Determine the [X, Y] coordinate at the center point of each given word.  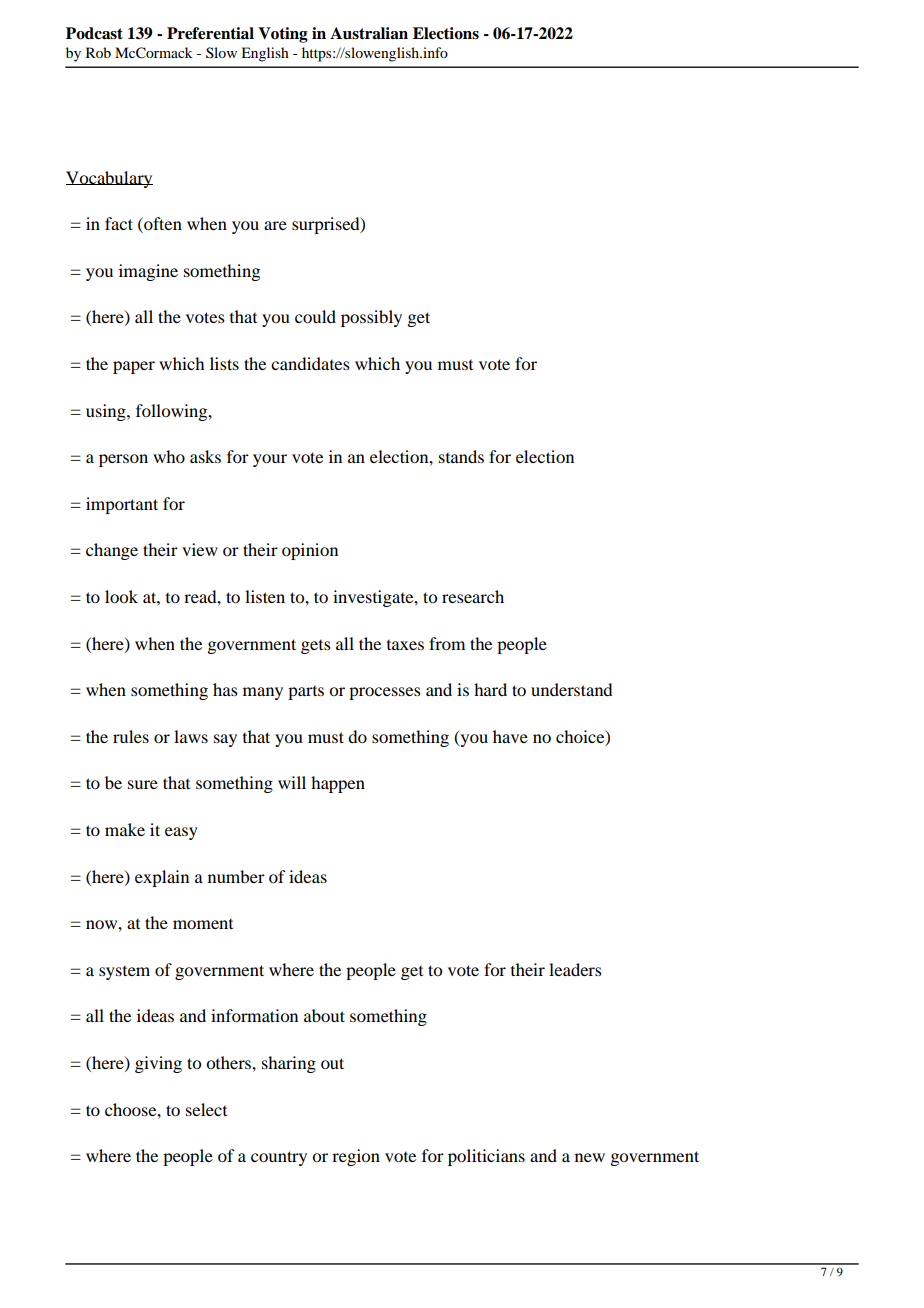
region [356, 1157]
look [121, 596]
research [473, 596]
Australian [369, 33]
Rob [98, 52]
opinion [310, 551]
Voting [283, 35]
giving [158, 1064]
